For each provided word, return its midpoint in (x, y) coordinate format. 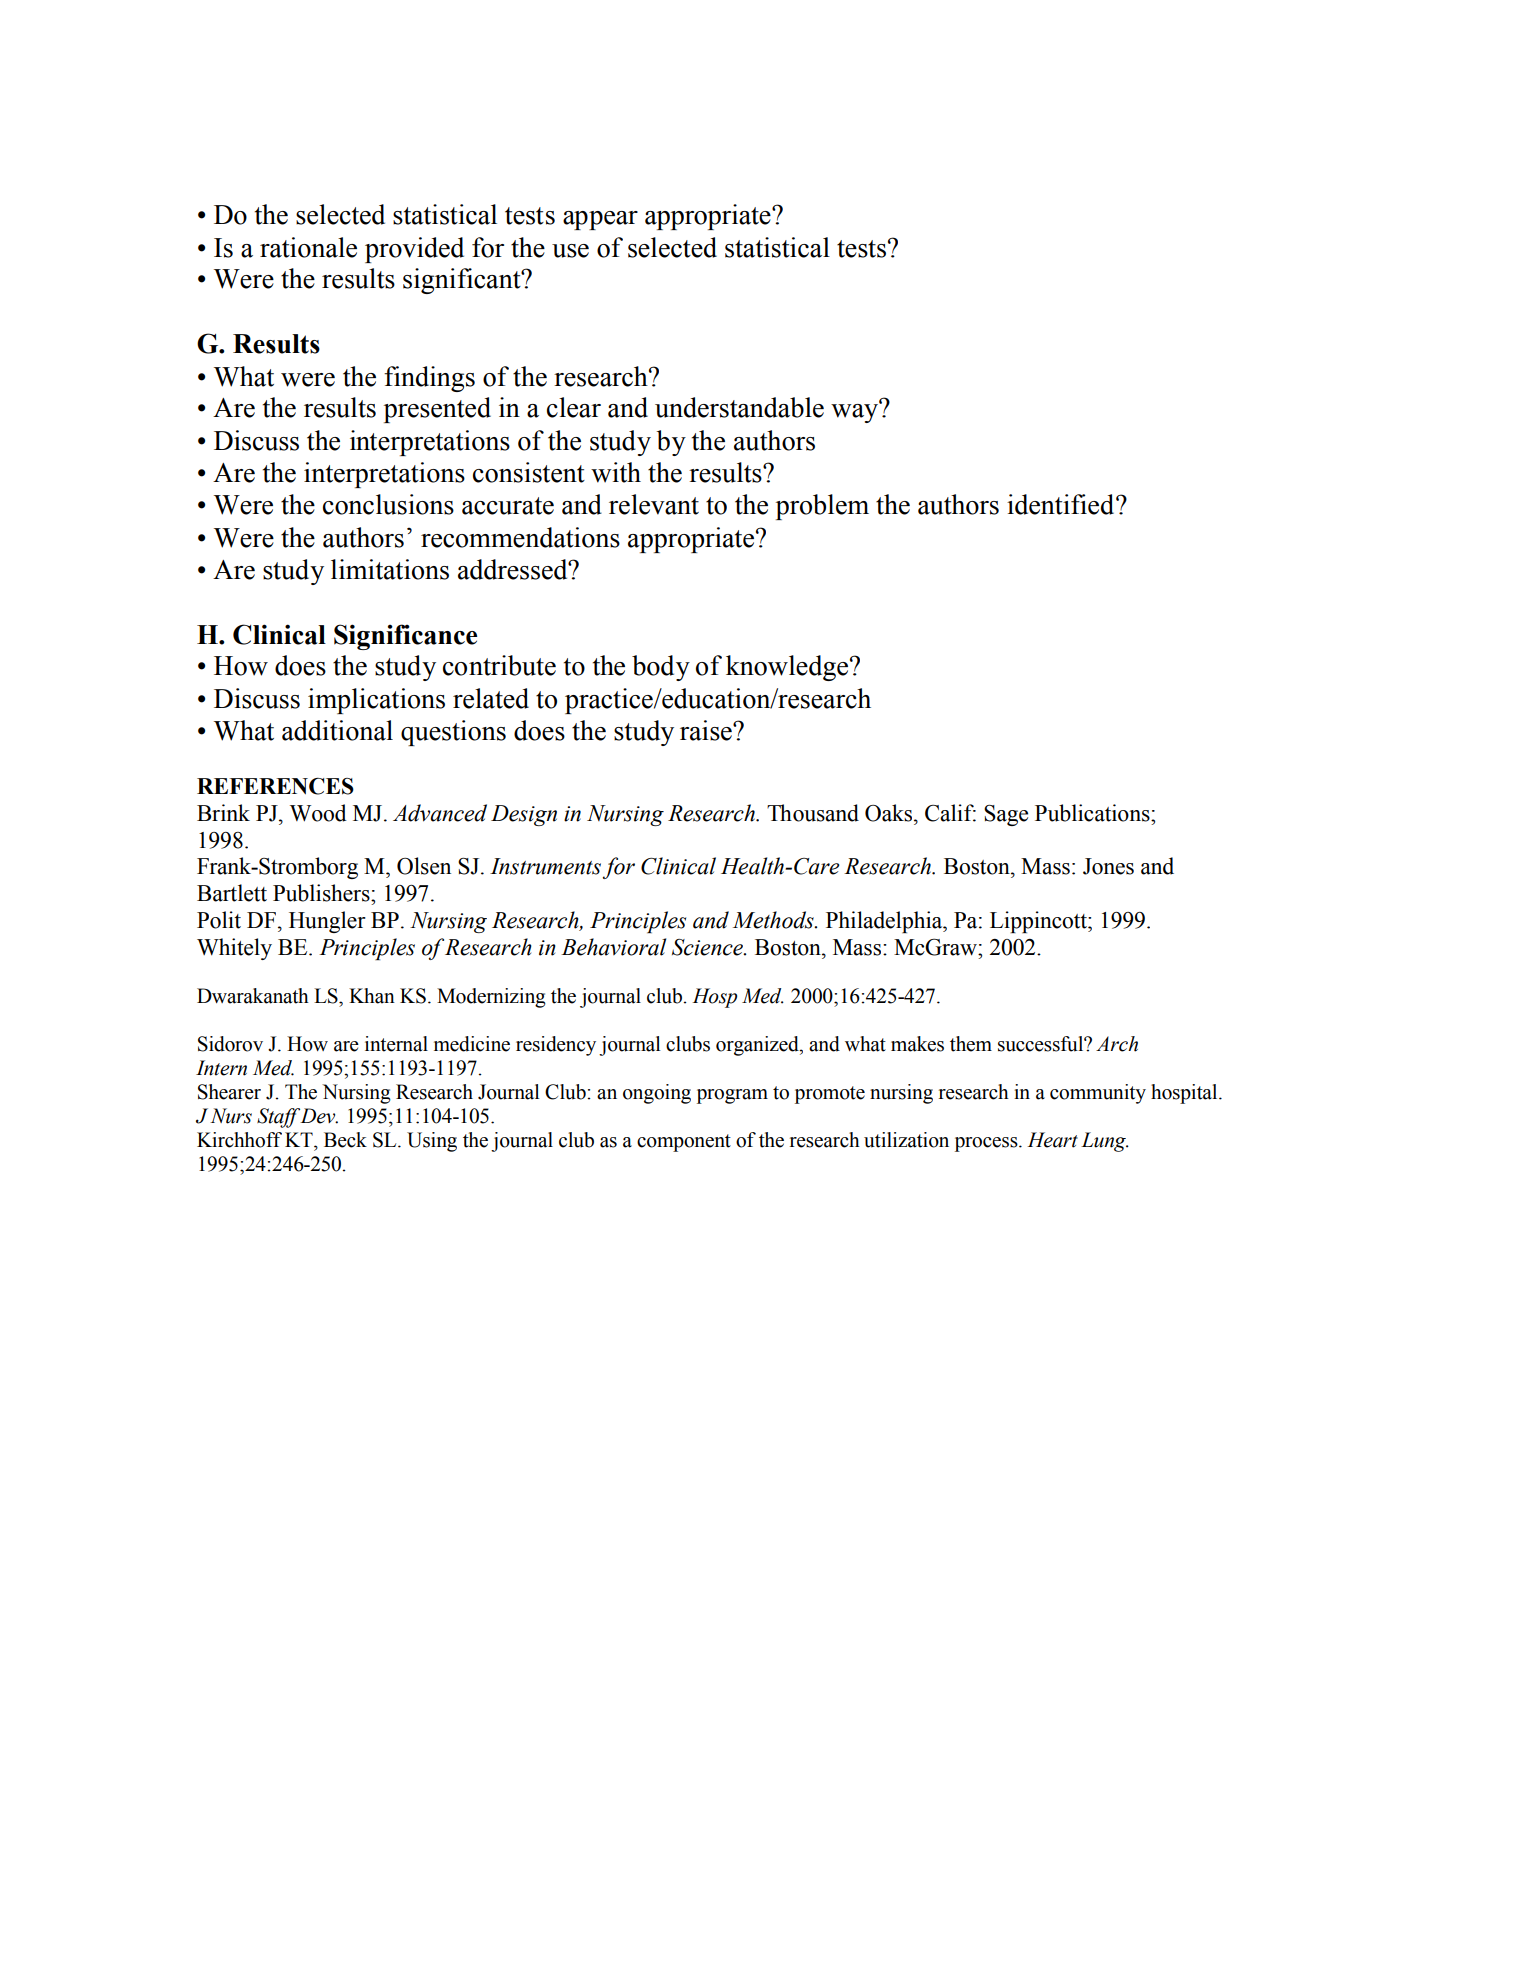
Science (708, 947)
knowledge (787, 668)
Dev (319, 1116)
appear (600, 220)
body (661, 668)
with (616, 472)
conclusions (388, 504)
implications (376, 701)
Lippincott (1039, 922)
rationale (308, 247)
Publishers (322, 893)
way (856, 412)
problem (822, 507)
